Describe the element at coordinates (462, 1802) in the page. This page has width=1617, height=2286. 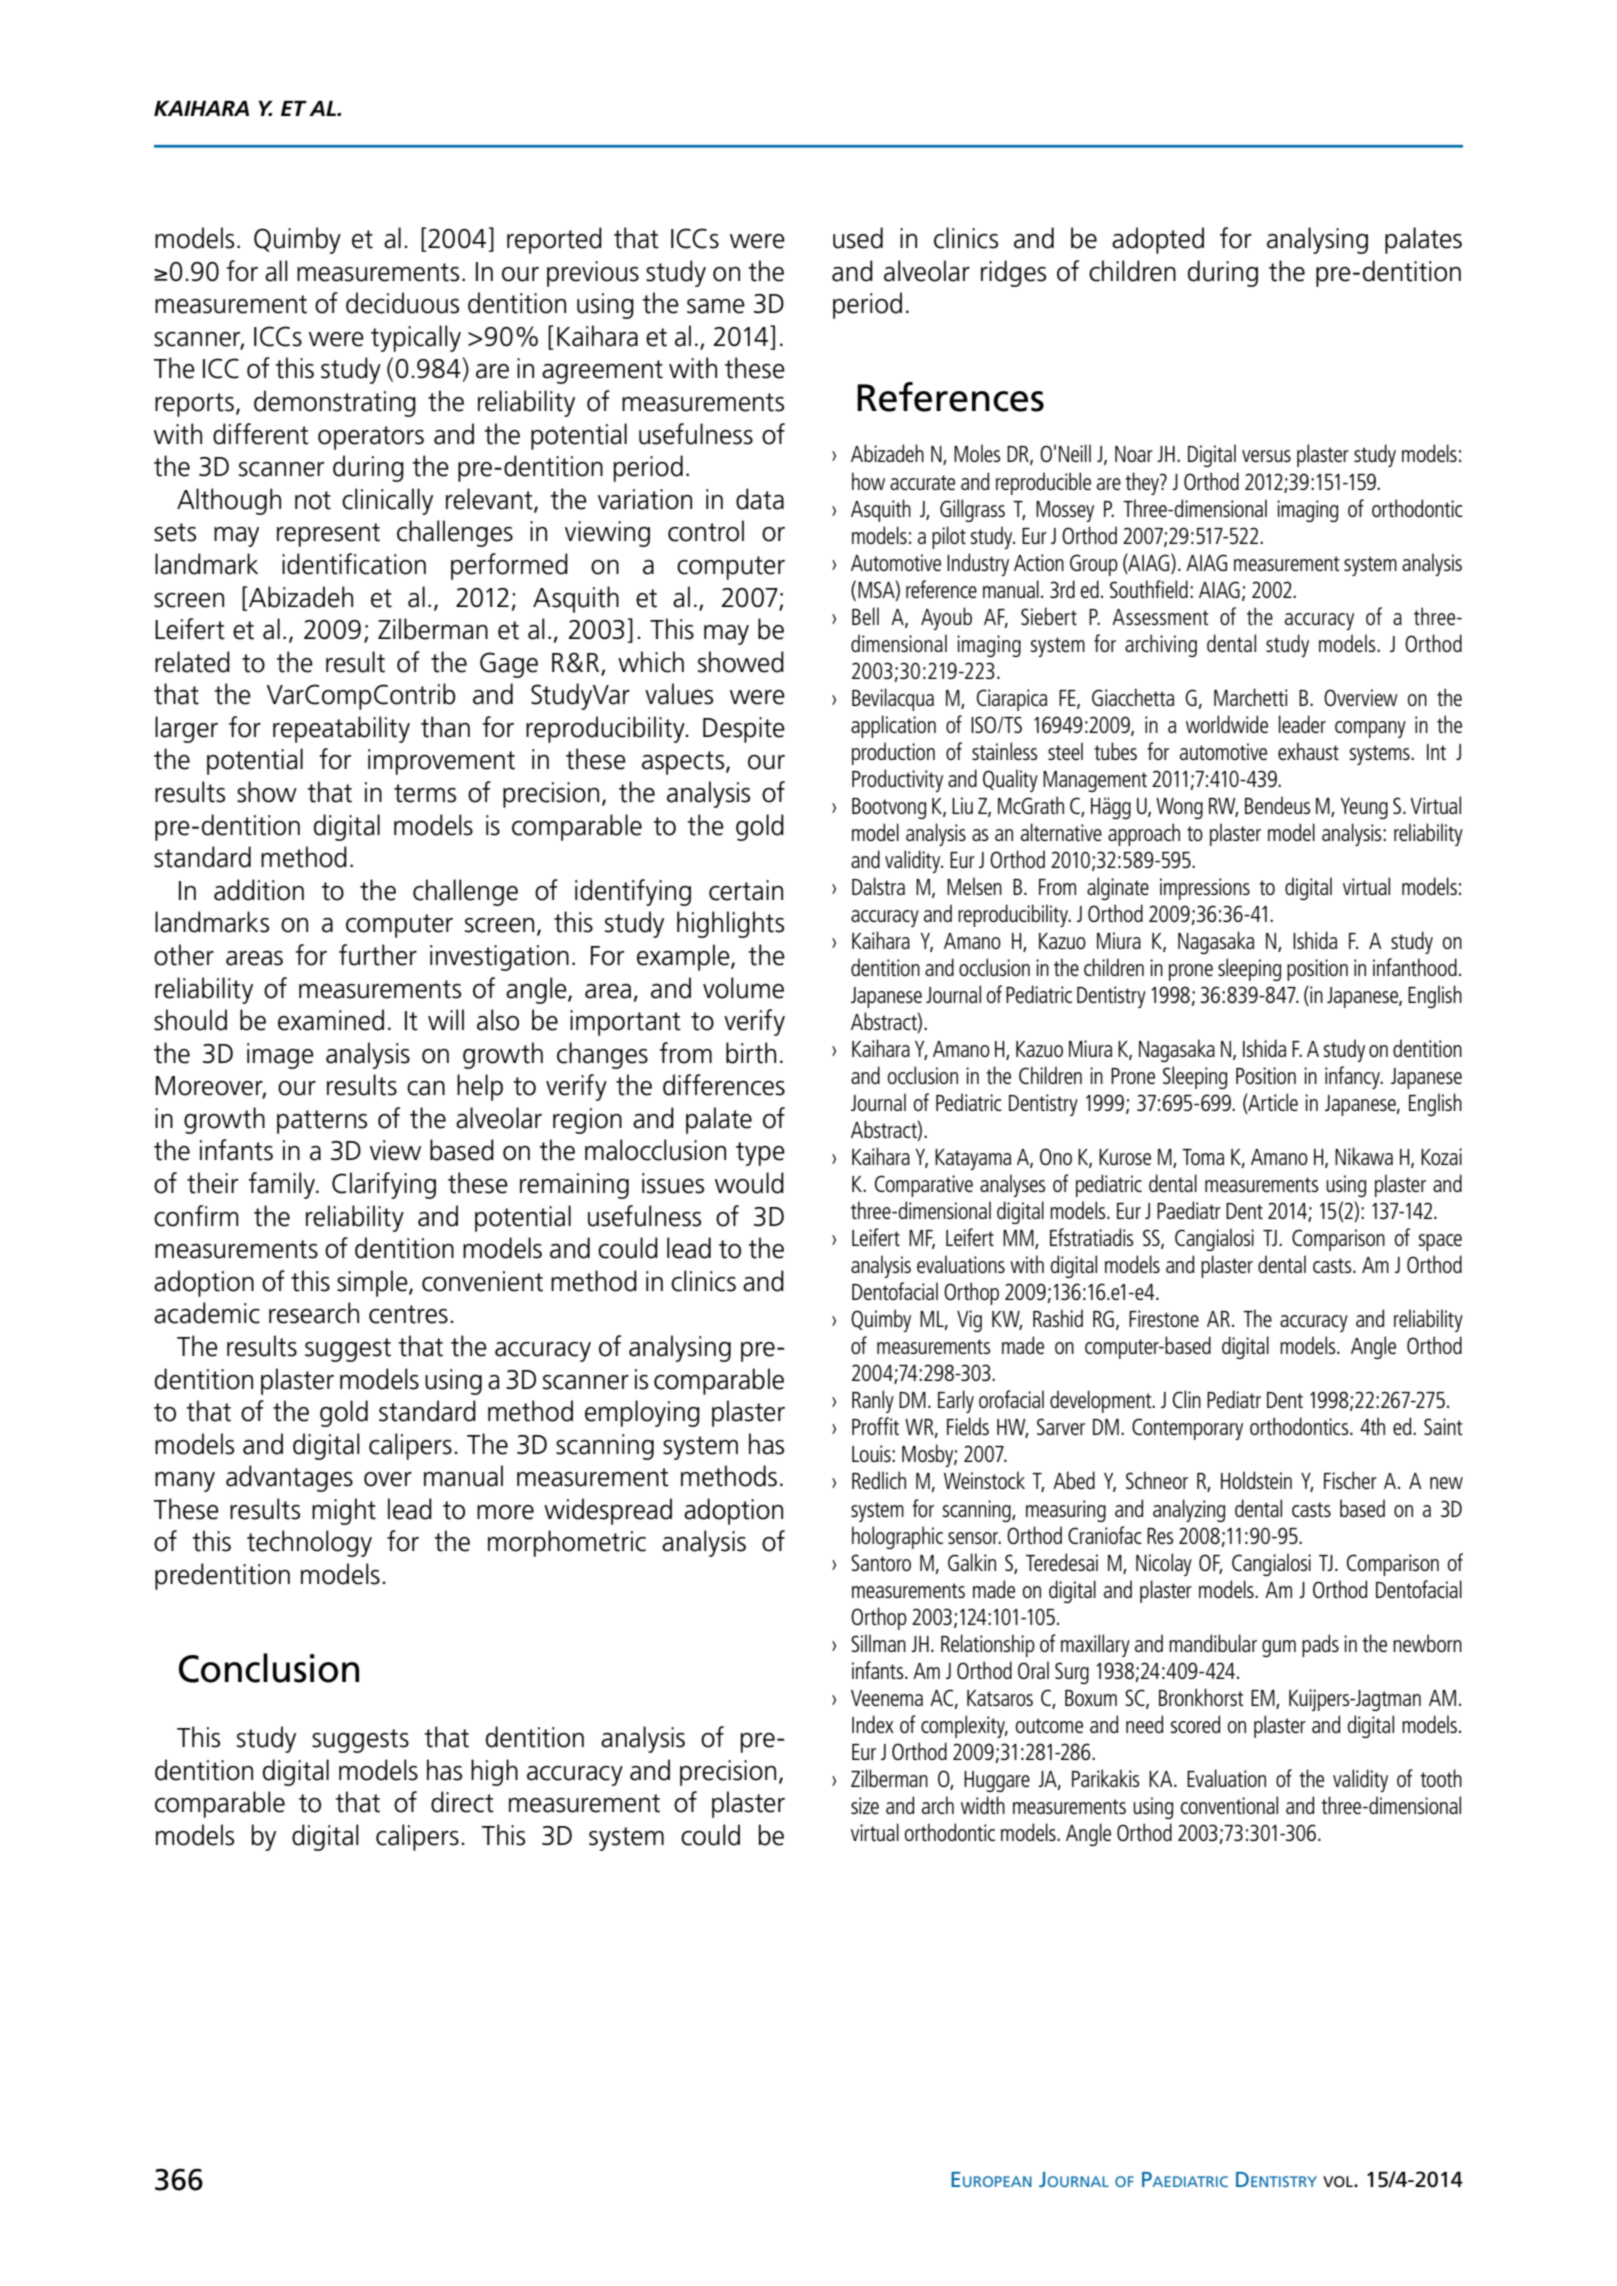
I see `direct` at that location.
